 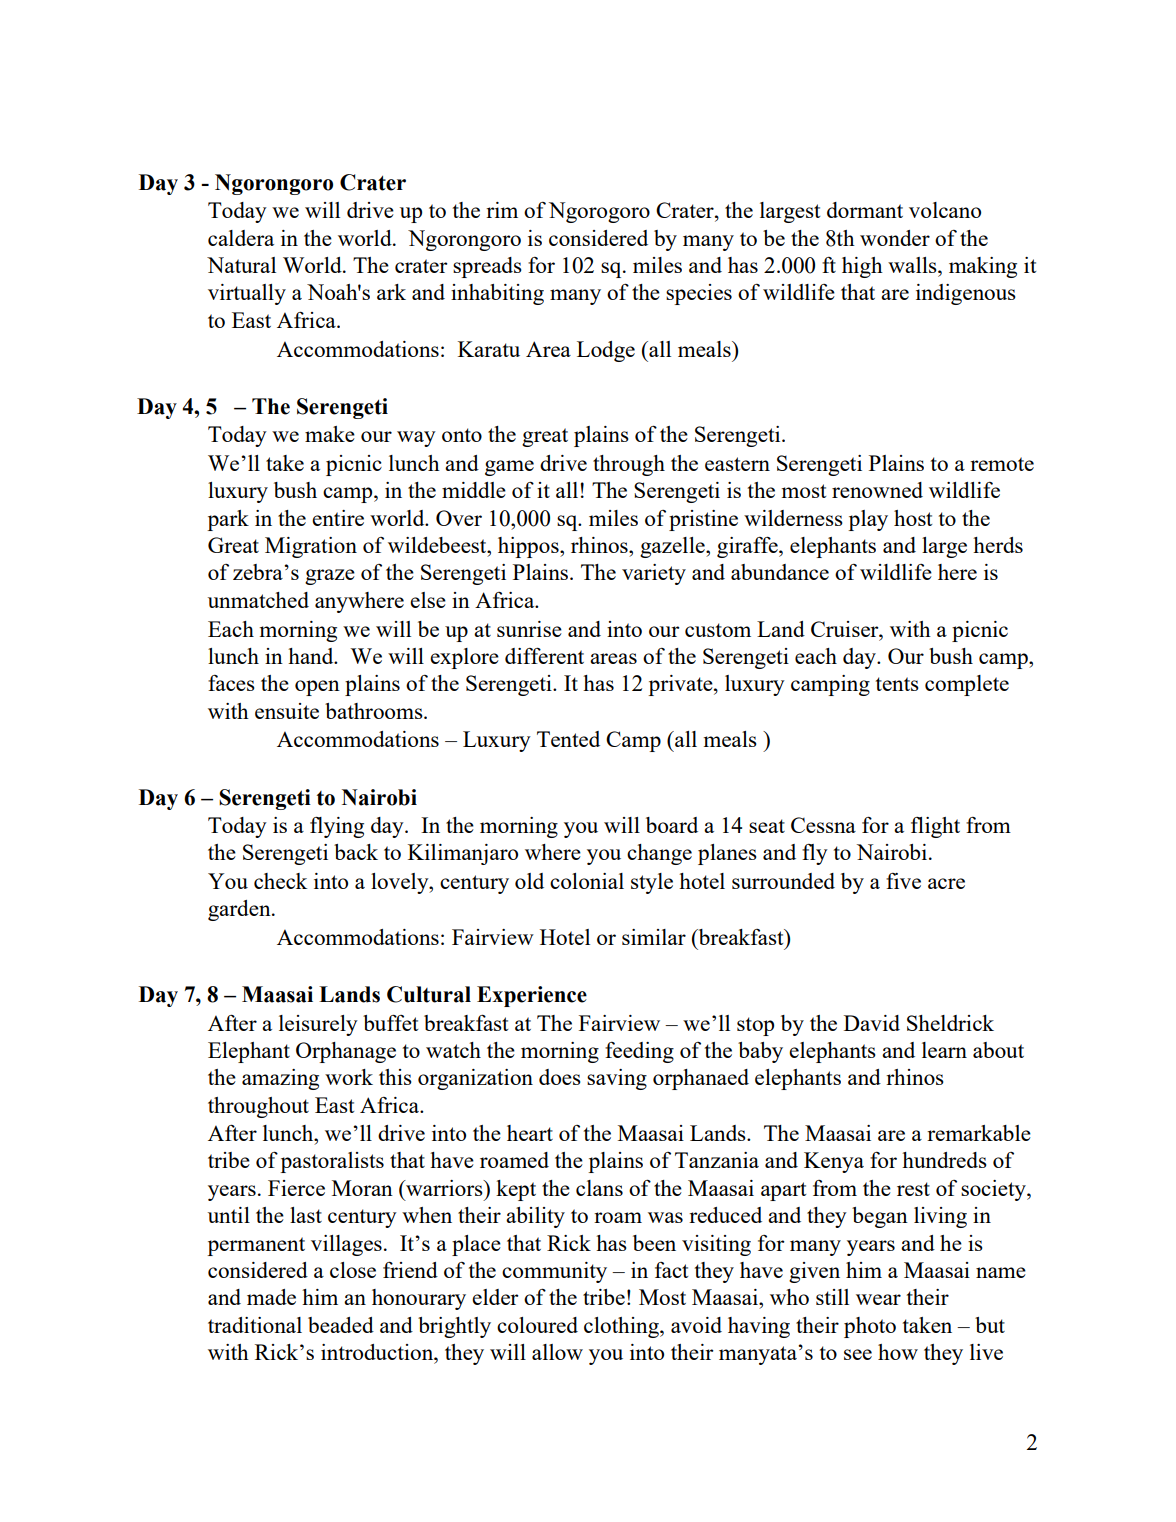 I want to click on photo, so click(x=870, y=1327).
